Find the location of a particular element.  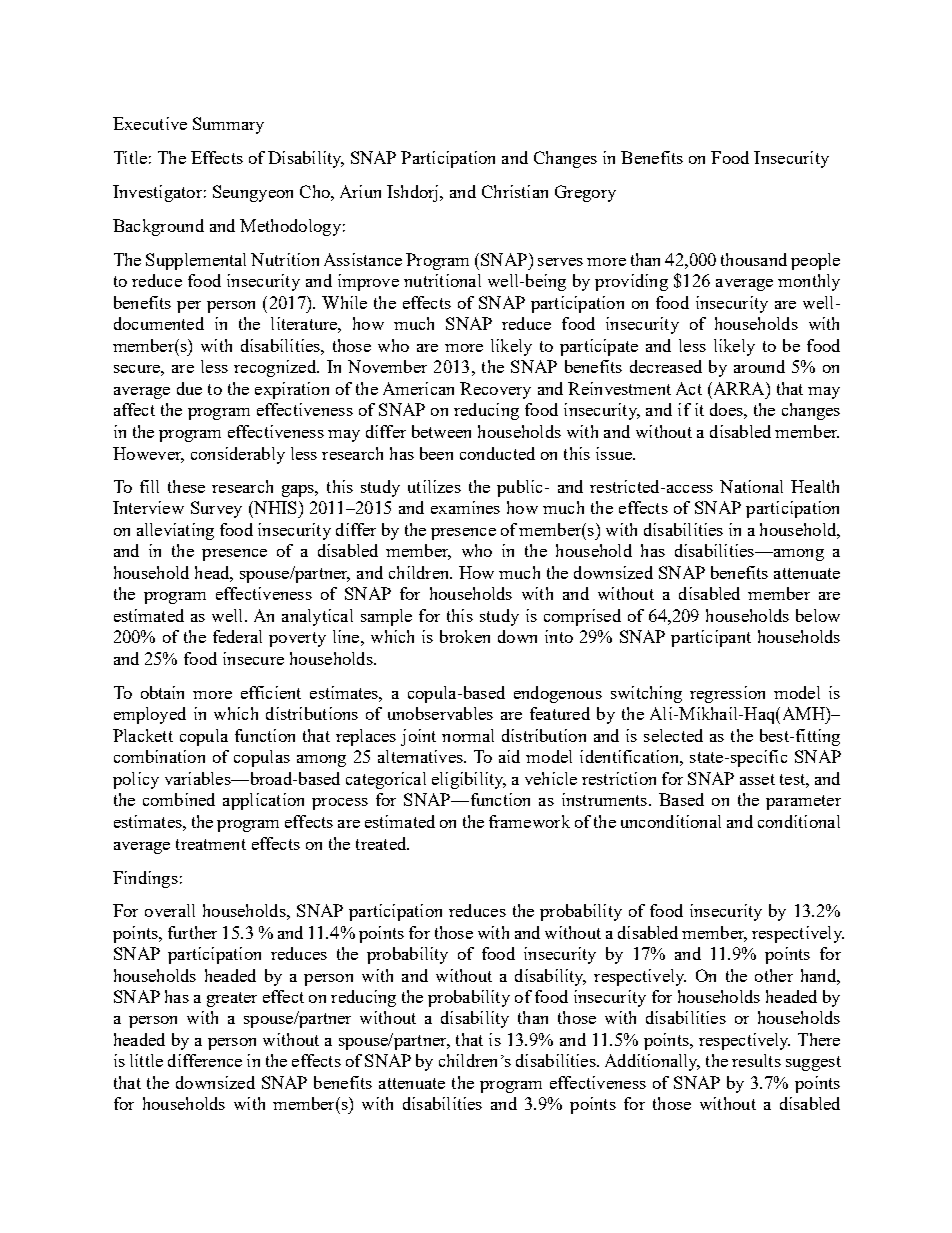

thousand is located at coordinates (754, 259).
